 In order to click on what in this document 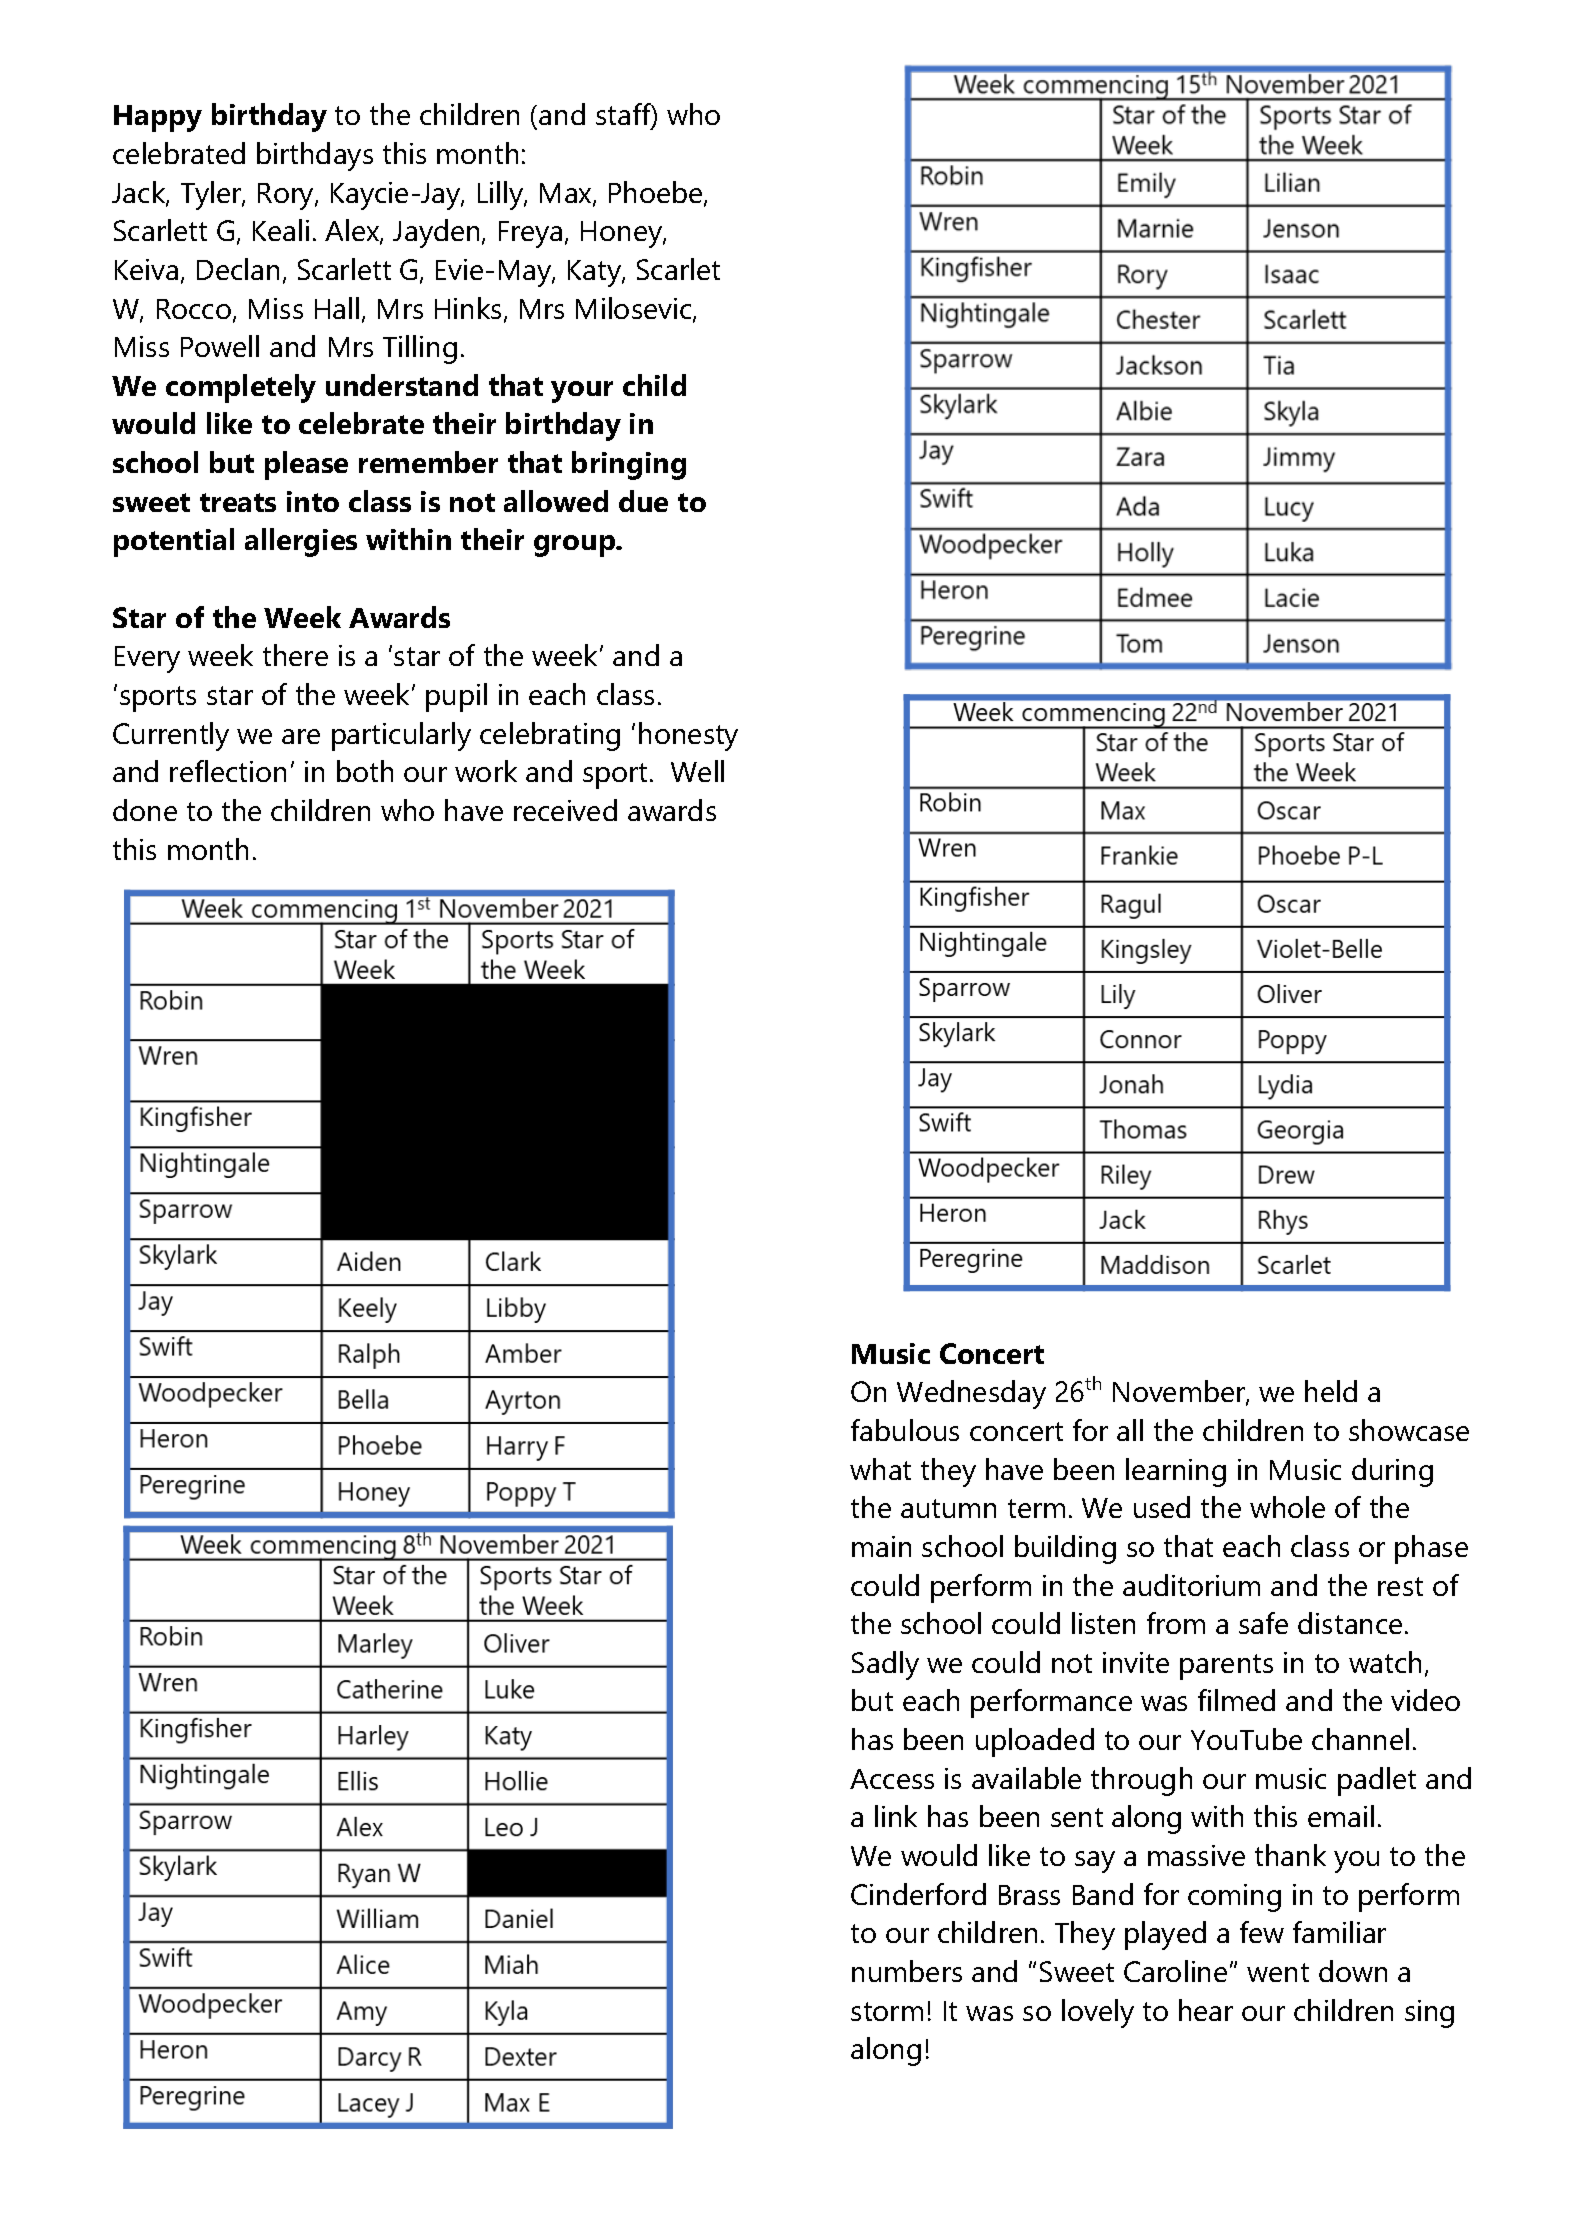, I will do `click(880, 1469)`.
